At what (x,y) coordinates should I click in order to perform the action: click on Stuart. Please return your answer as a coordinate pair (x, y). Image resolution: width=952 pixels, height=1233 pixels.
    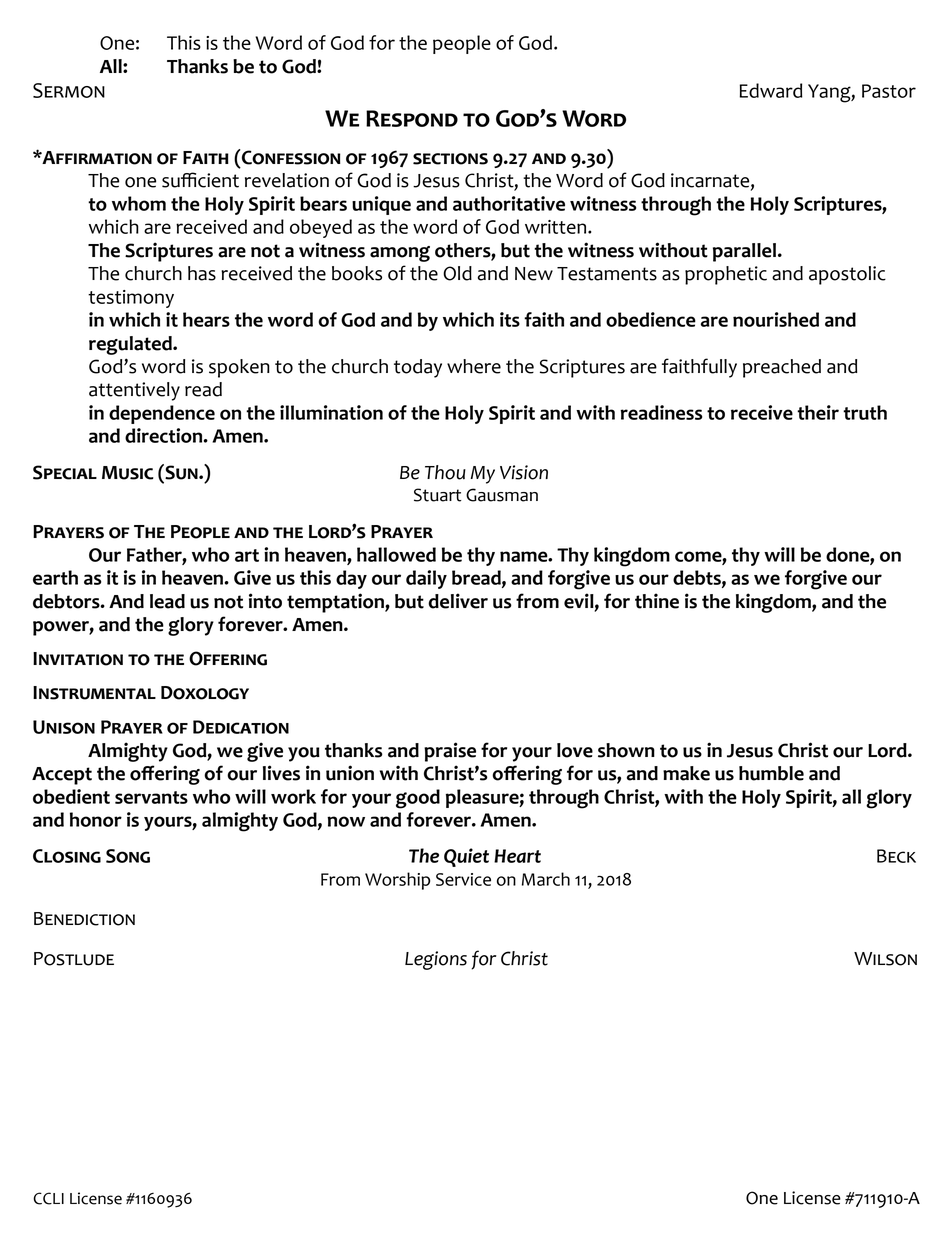
    Looking at the image, I should click on (438, 495).
